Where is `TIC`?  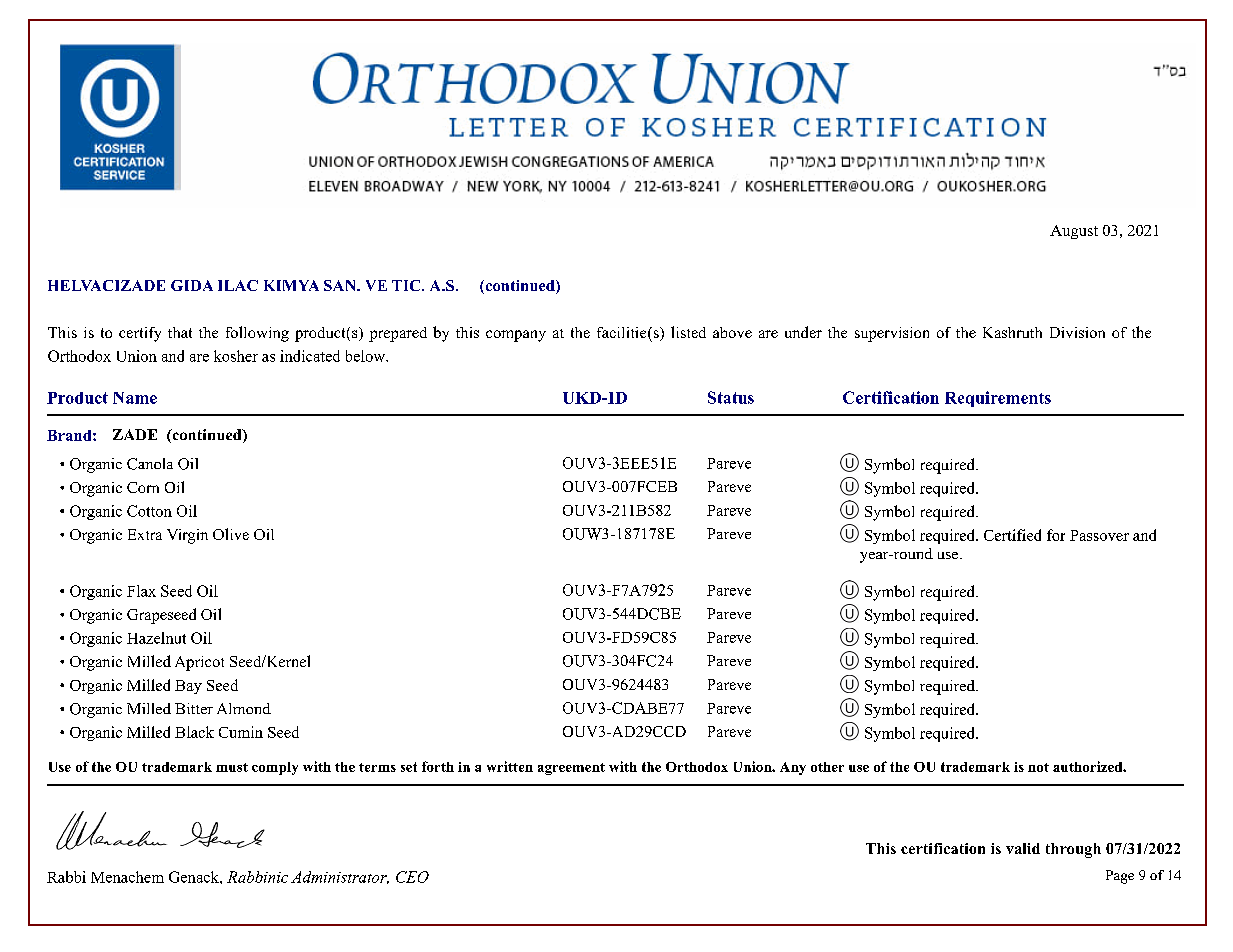
TIC is located at coordinates (407, 285).
